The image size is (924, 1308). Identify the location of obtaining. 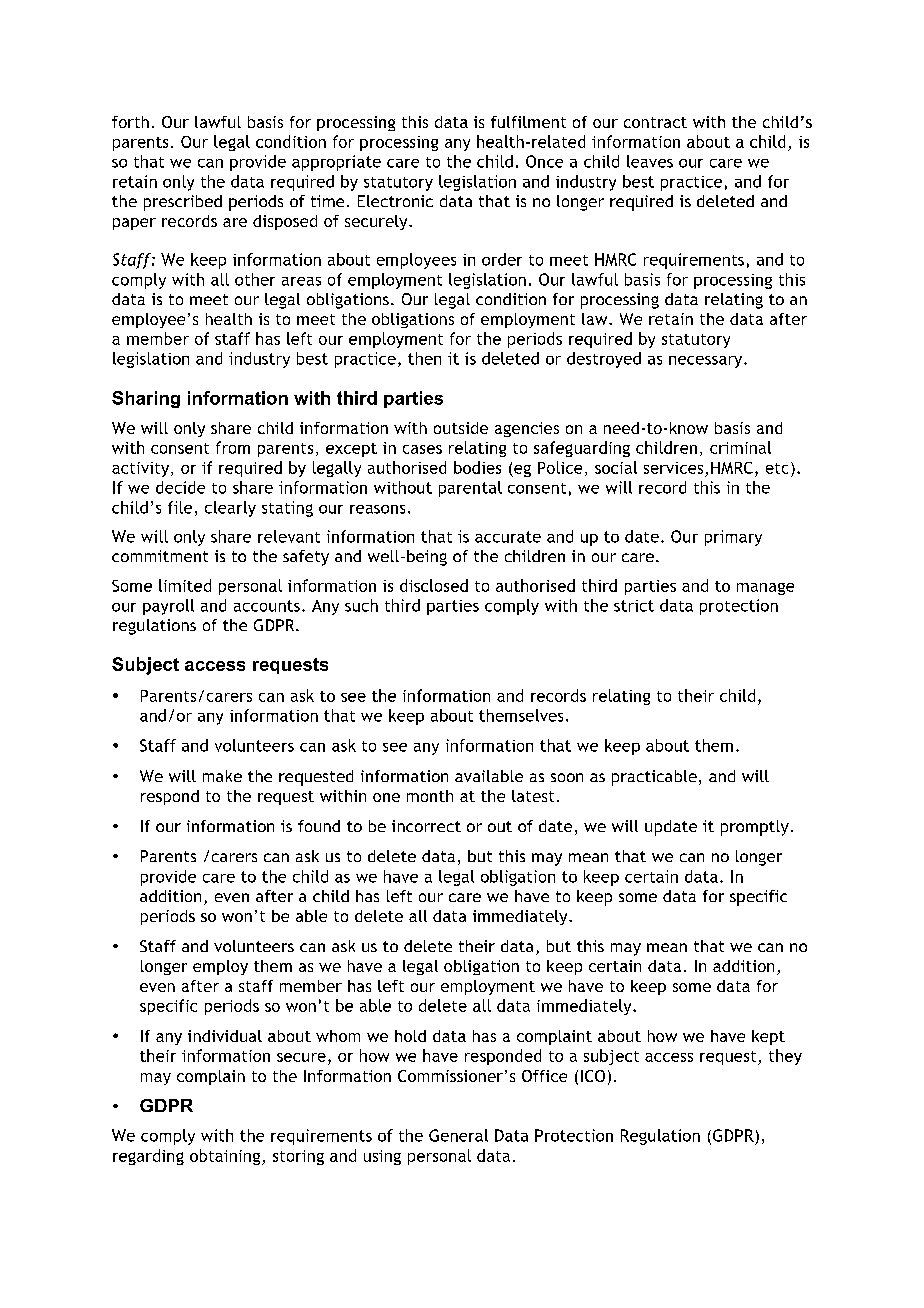
(226, 1157).
